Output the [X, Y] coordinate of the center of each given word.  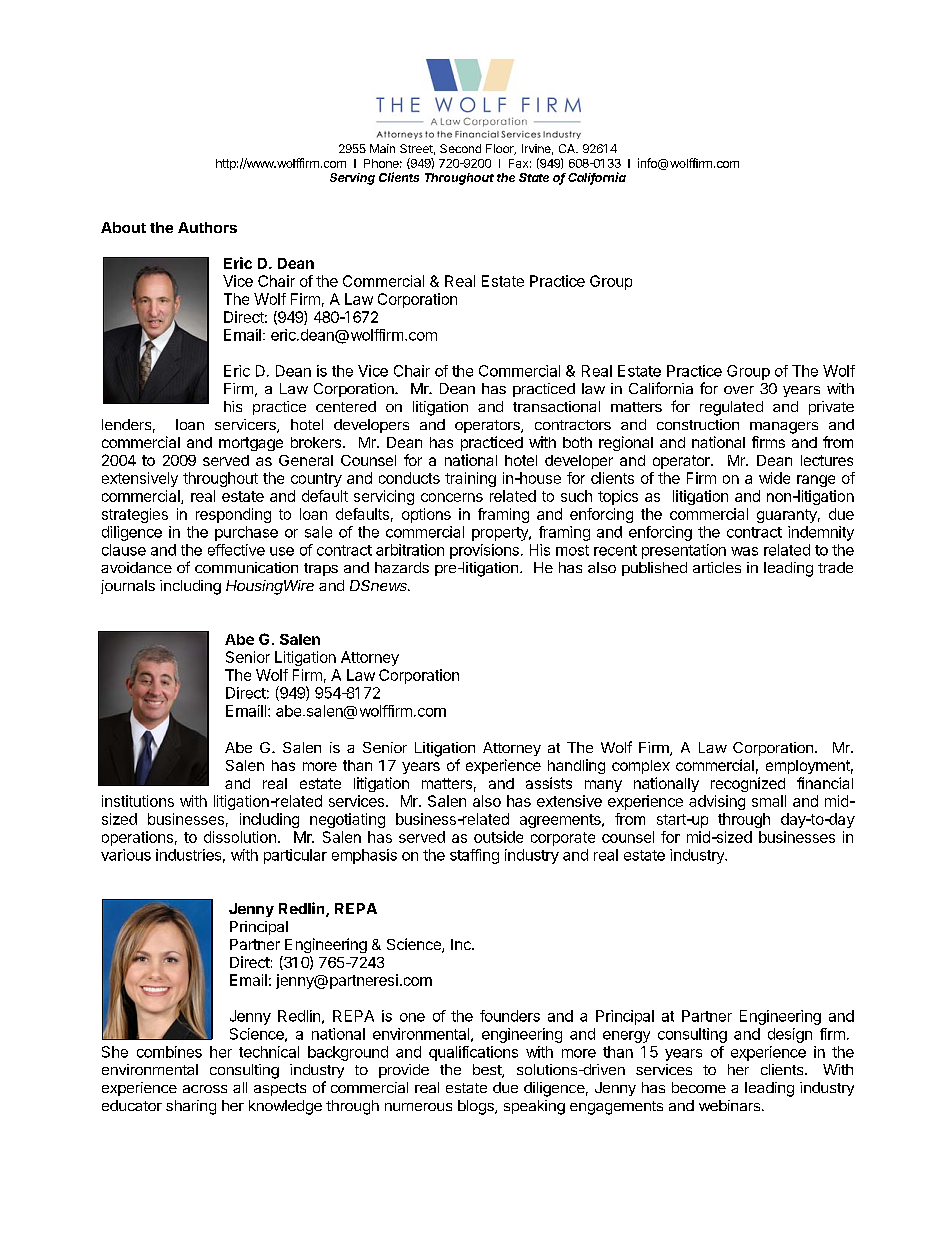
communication [246, 567]
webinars [729, 1105]
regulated [731, 408]
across [205, 1089]
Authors [207, 227]
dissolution [240, 837]
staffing [474, 856]
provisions [484, 551]
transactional [556, 406]
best [488, 1071]
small [769, 801]
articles [717, 567]
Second [460, 148]
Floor [501, 149]
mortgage [251, 444]
